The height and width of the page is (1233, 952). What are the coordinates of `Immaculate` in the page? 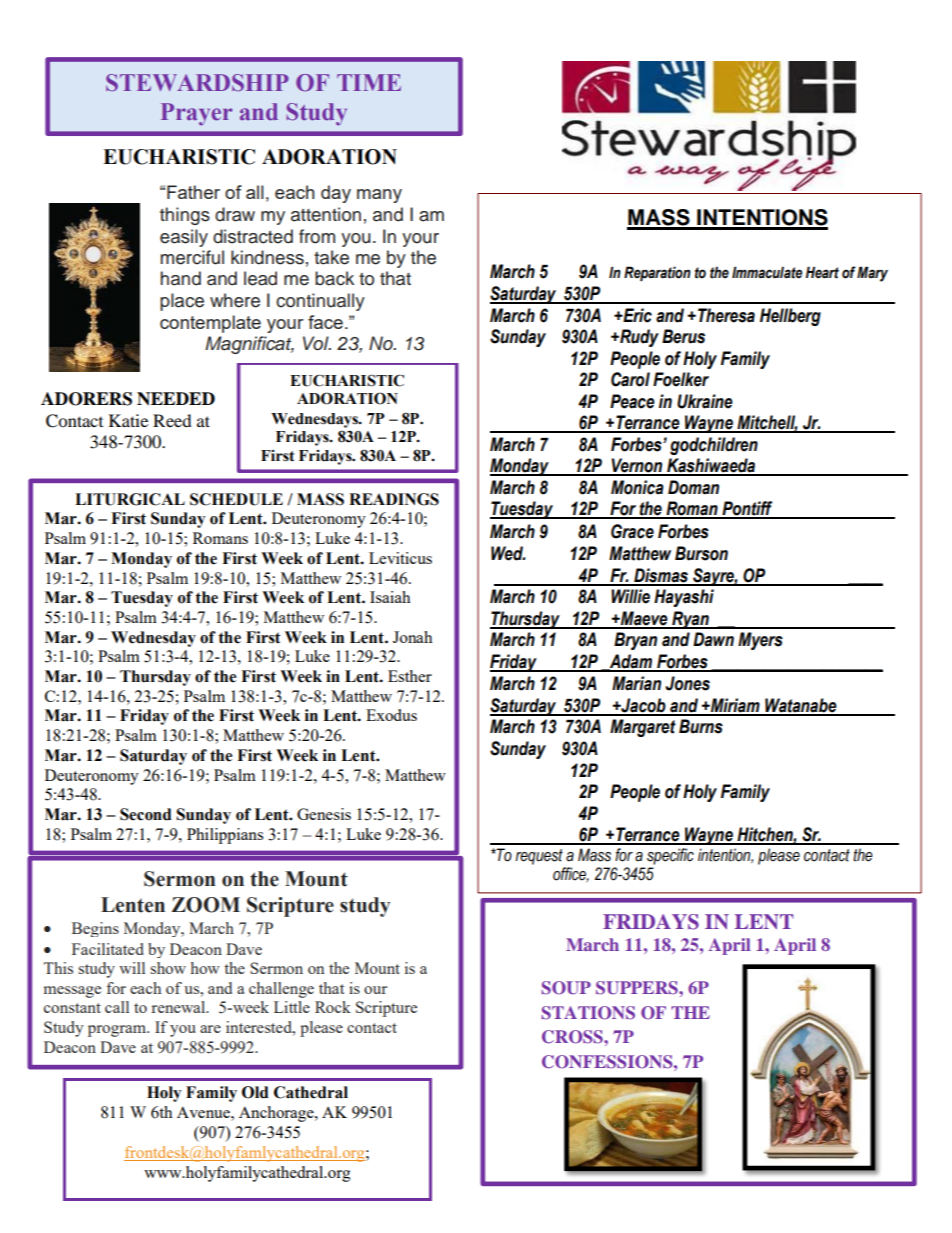 It's located at (767, 272).
